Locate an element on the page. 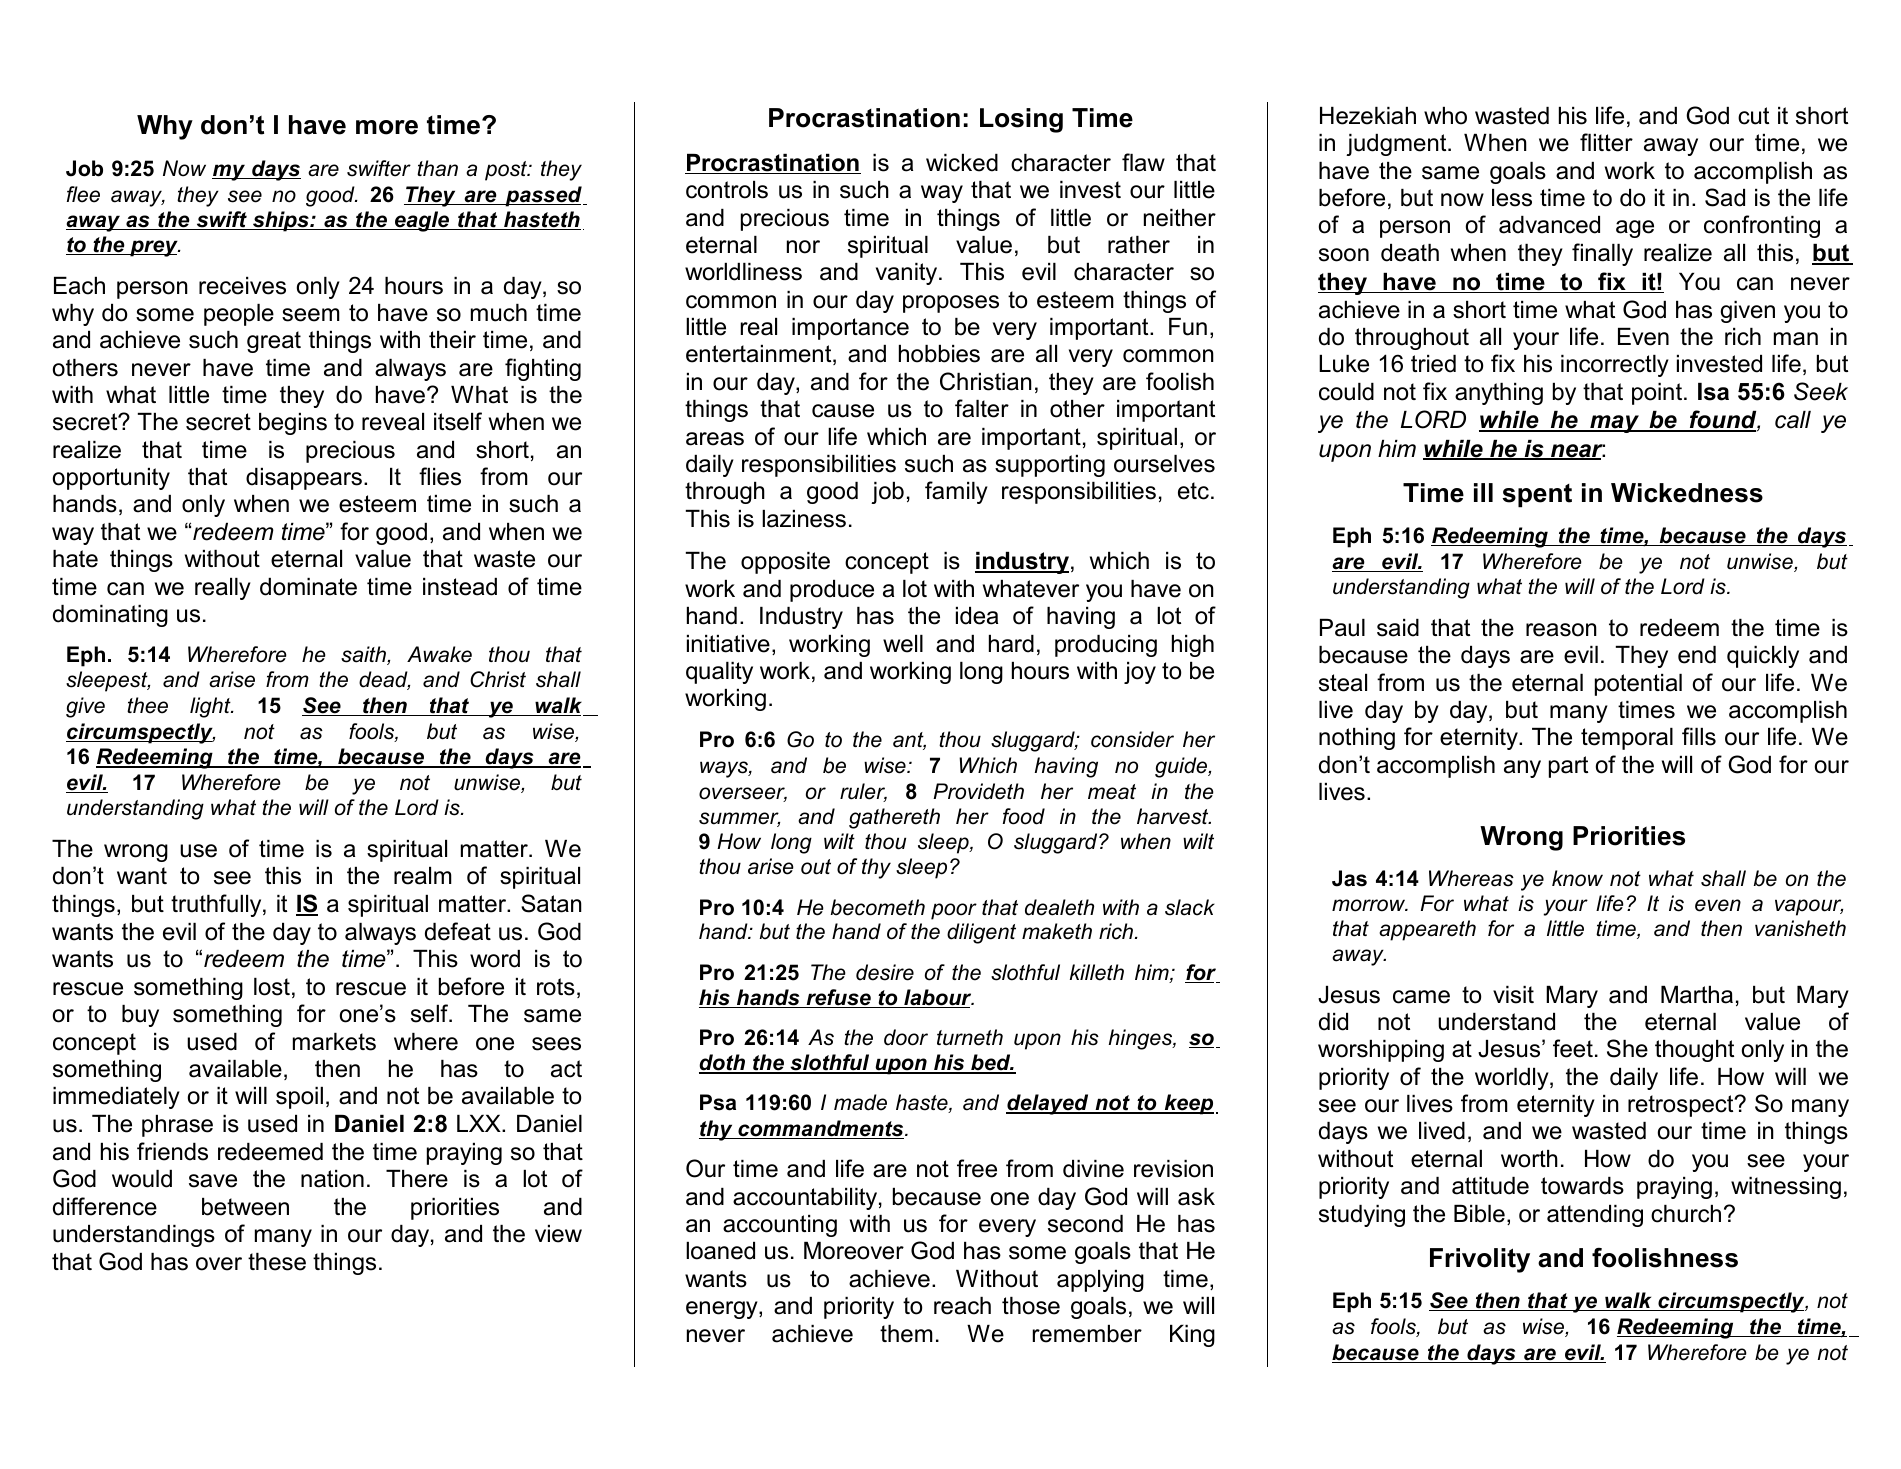  falter is located at coordinates (982, 408).
